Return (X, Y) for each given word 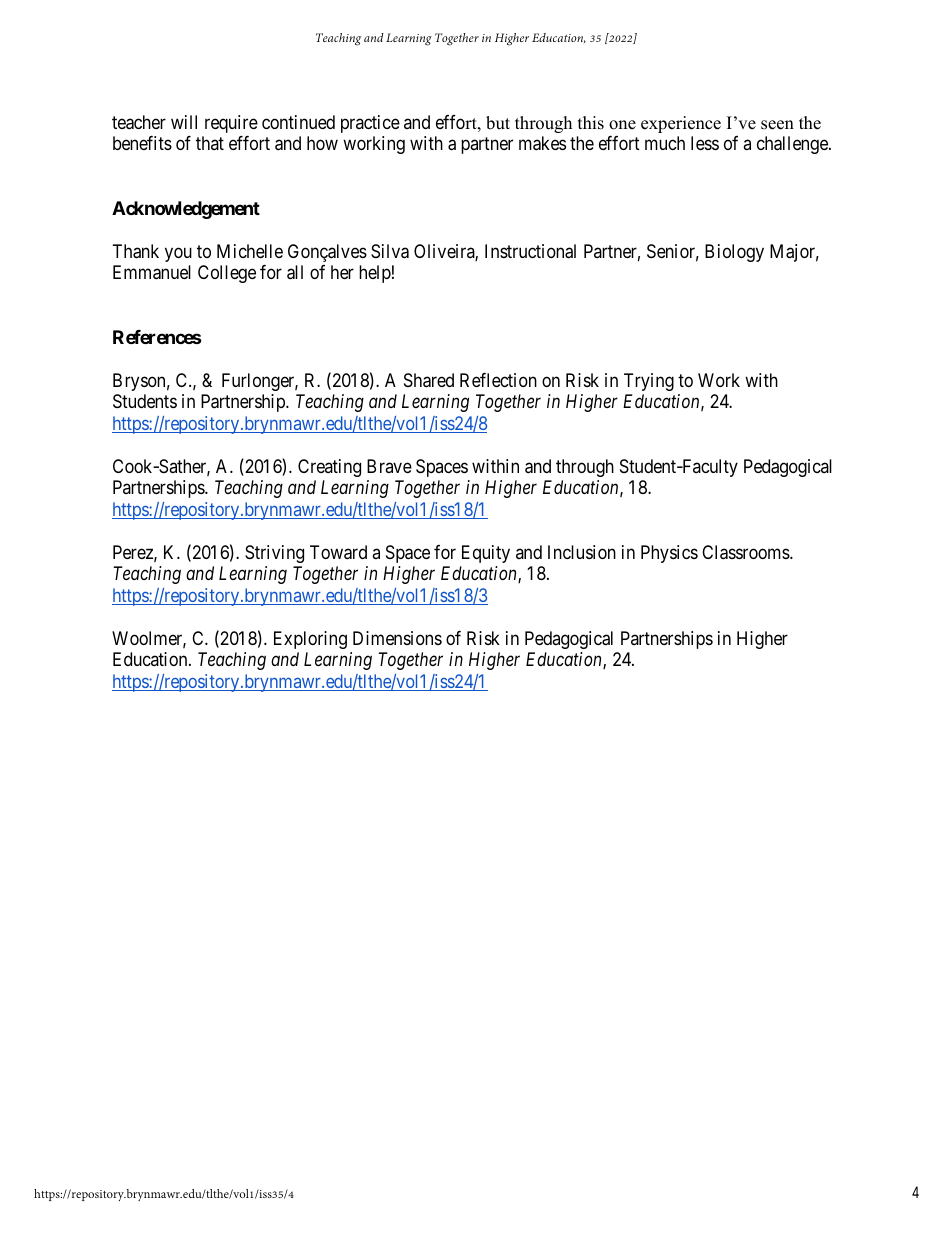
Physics (669, 554)
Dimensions (397, 638)
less (705, 143)
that (210, 143)
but (498, 123)
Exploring (310, 640)
